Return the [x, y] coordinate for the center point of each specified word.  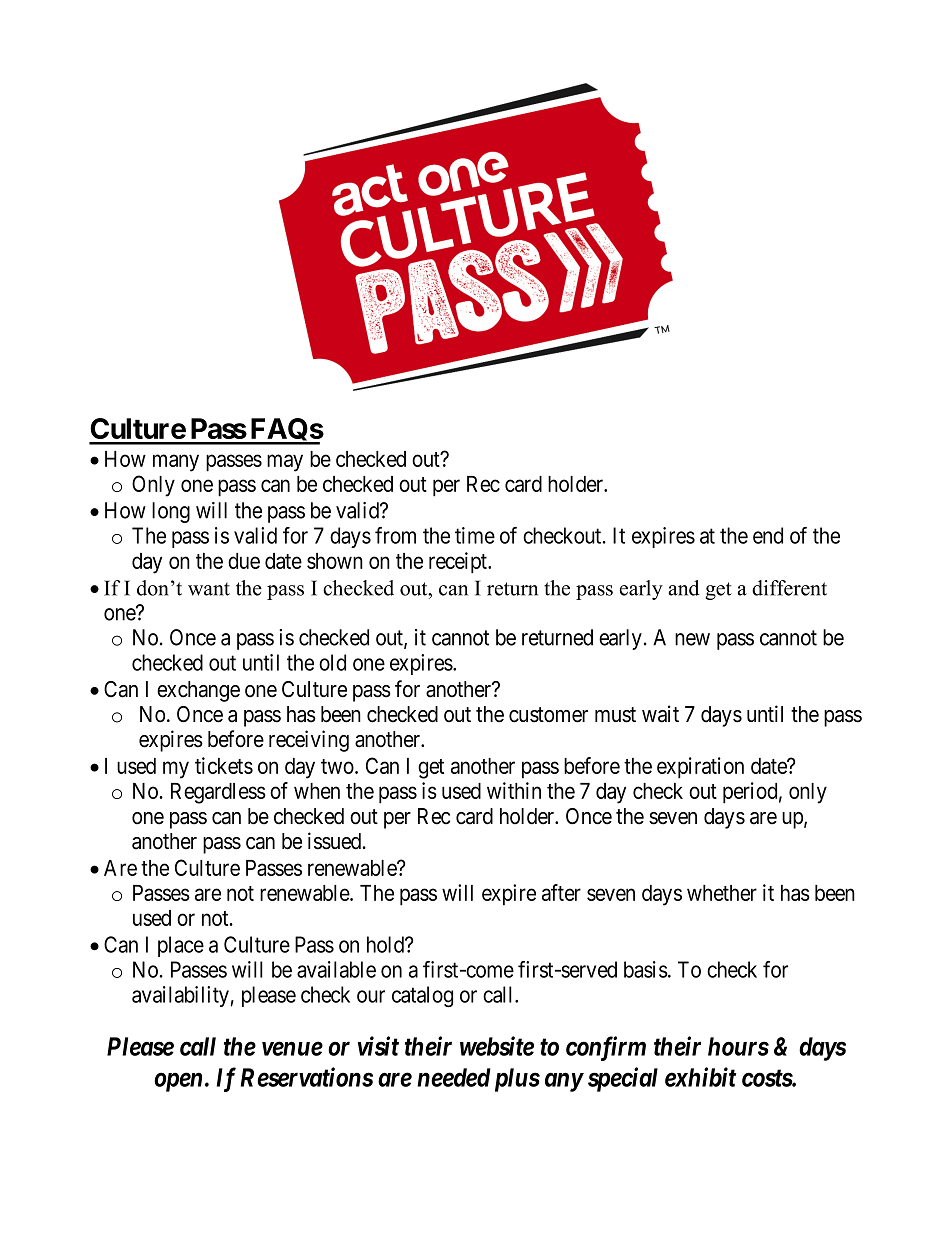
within [514, 790]
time [475, 535]
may [285, 463]
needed [454, 1077]
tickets [224, 765]
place [181, 946]
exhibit [701, 1077]
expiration [700, 768]
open [178, 1082]
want [209, 589]
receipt [459, 563]
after [561, 892]
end [768, 535]
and [684, 588]
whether [722, 893]
